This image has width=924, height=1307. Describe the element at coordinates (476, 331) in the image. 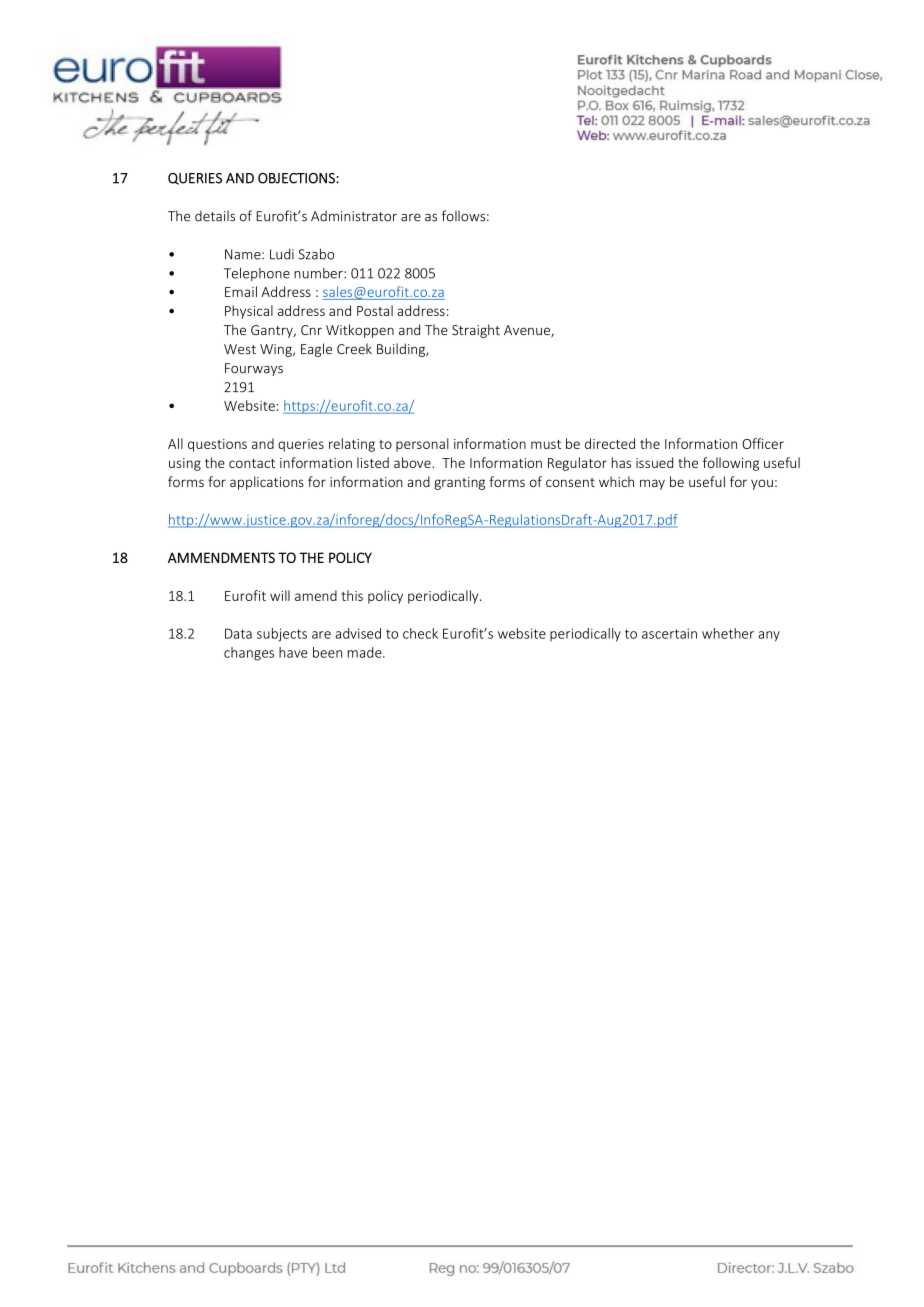

I see `Straight` at that location.
